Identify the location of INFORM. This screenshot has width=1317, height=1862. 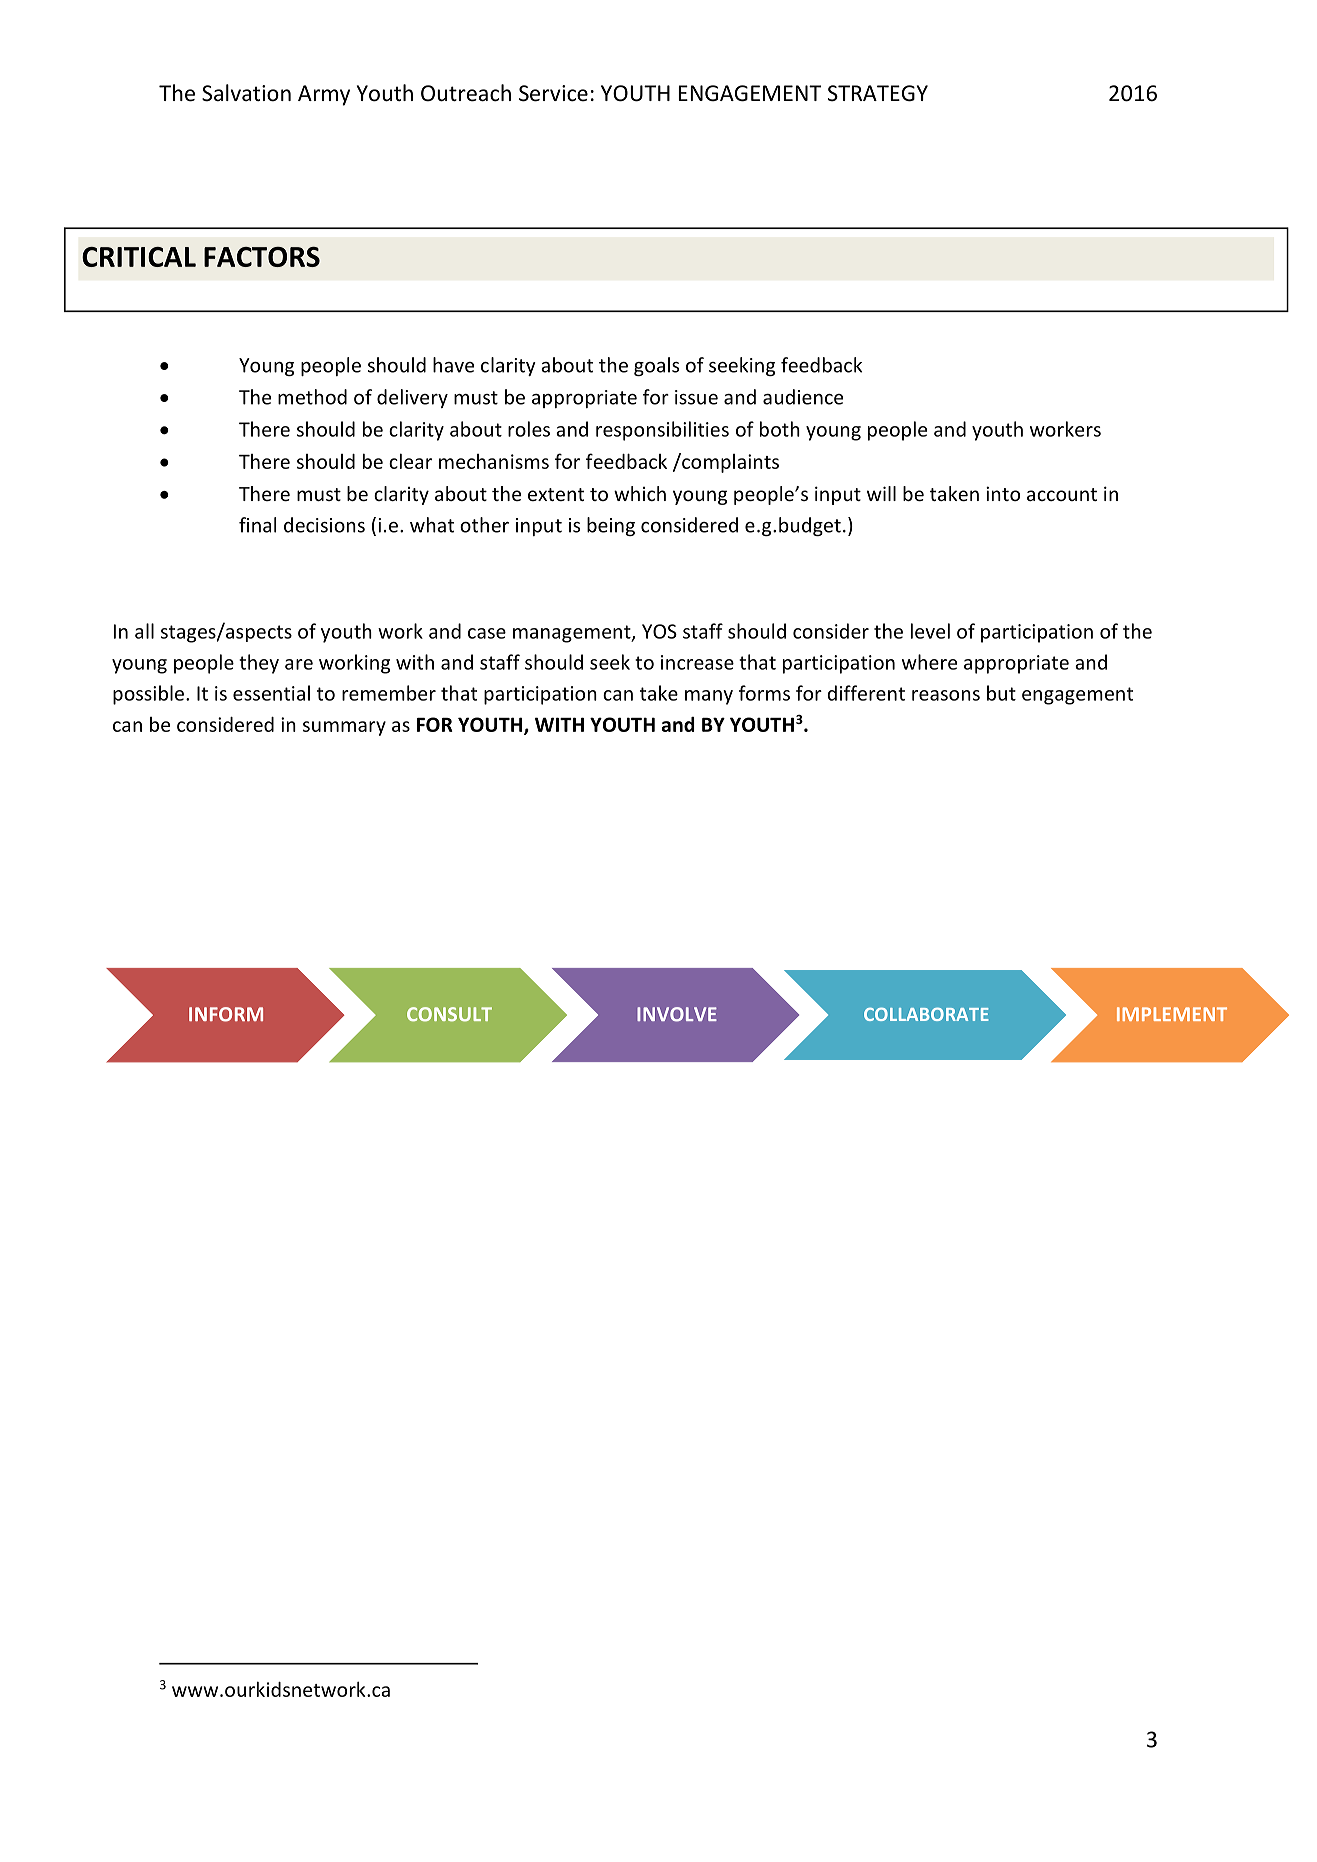
(226, 1014).
